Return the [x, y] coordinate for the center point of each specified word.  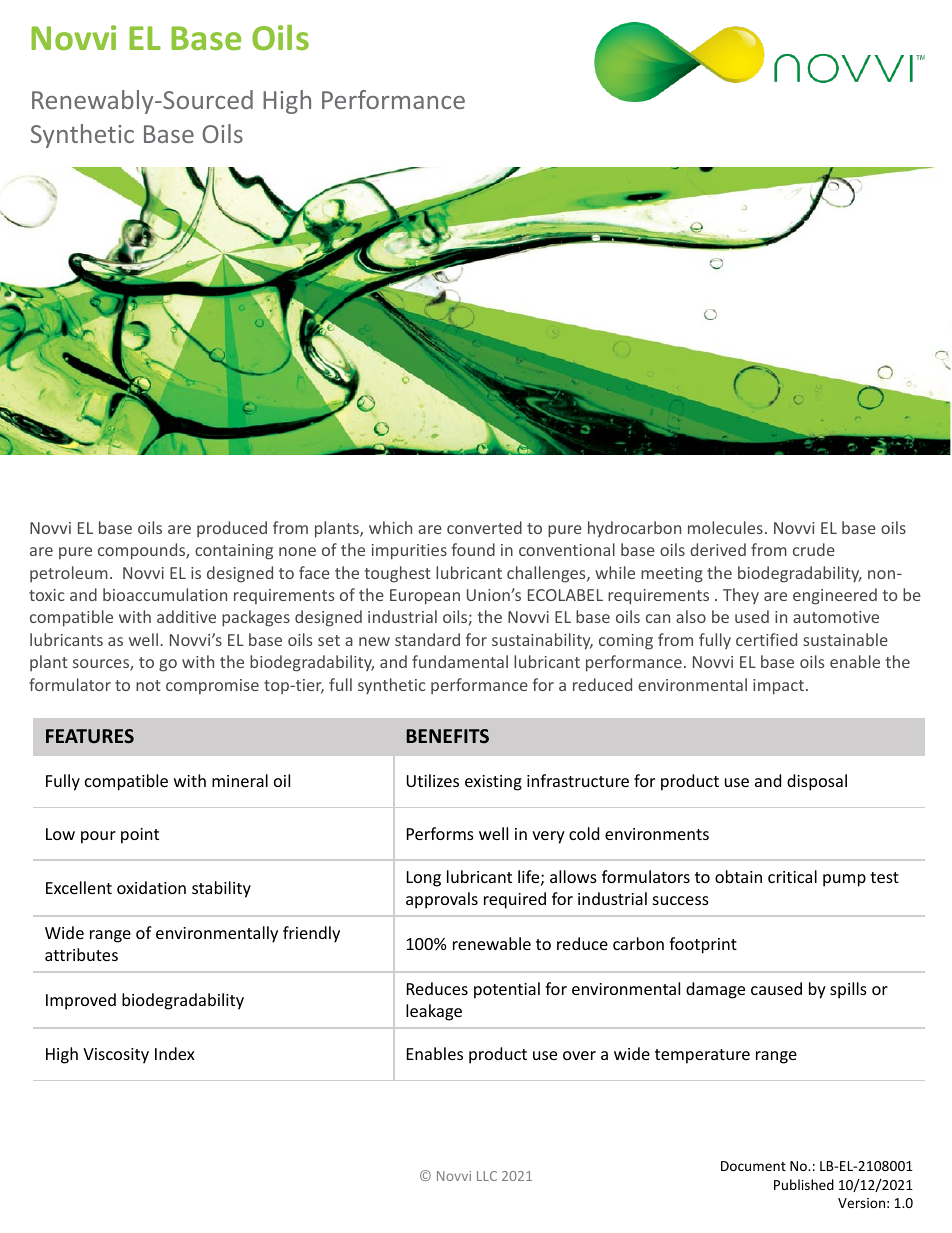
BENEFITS [447, 736]
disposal [817, 782]
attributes [81, 954]
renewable [492, 943]
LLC [487, 1176]
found [473, 549]
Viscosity [116, 1056]
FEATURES [90, 736]
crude [814, 549]
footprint [703, 945]
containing [234, 552]
